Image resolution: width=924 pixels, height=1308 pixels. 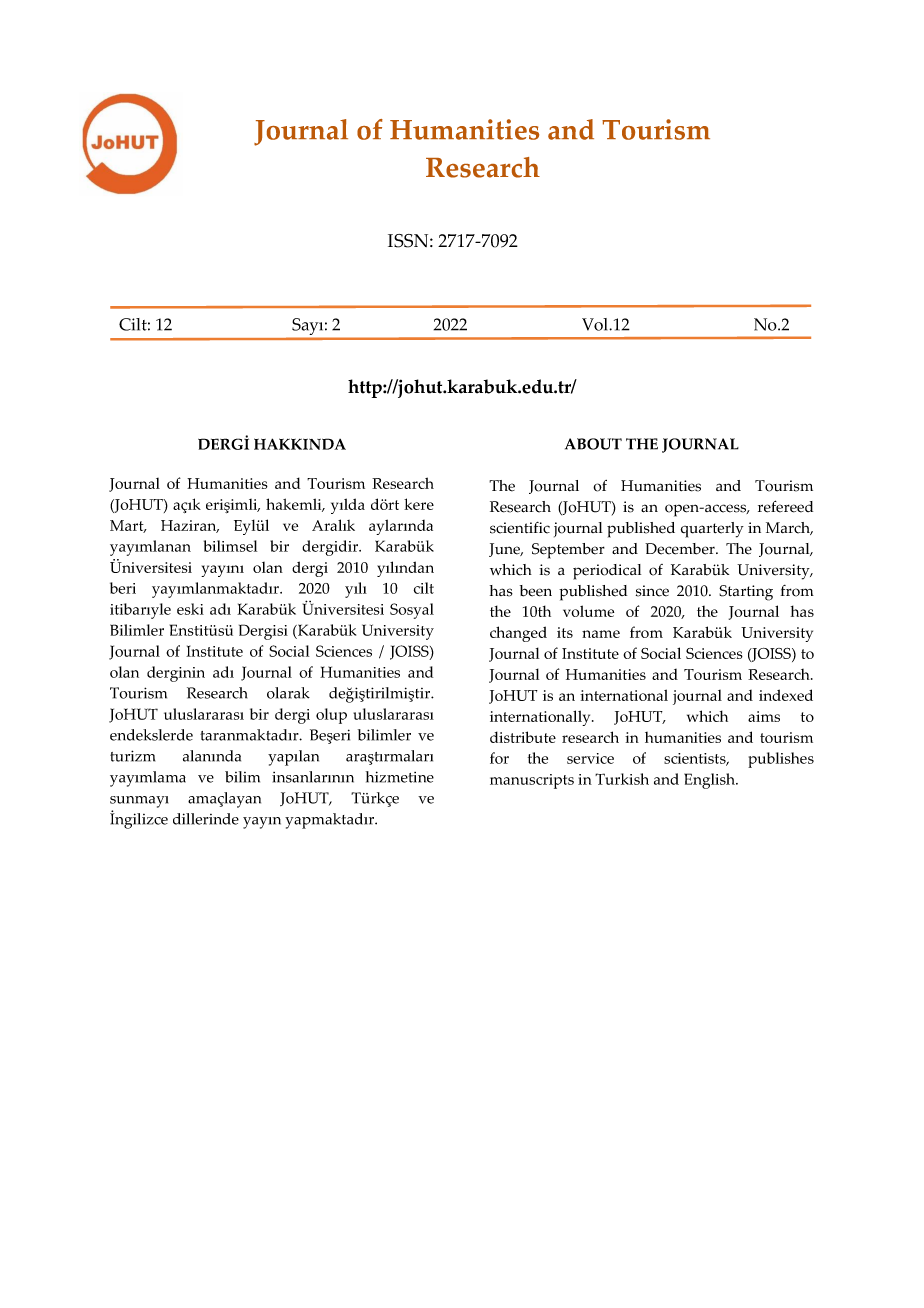 I want to click on olup, so click(x=331, y=716).
